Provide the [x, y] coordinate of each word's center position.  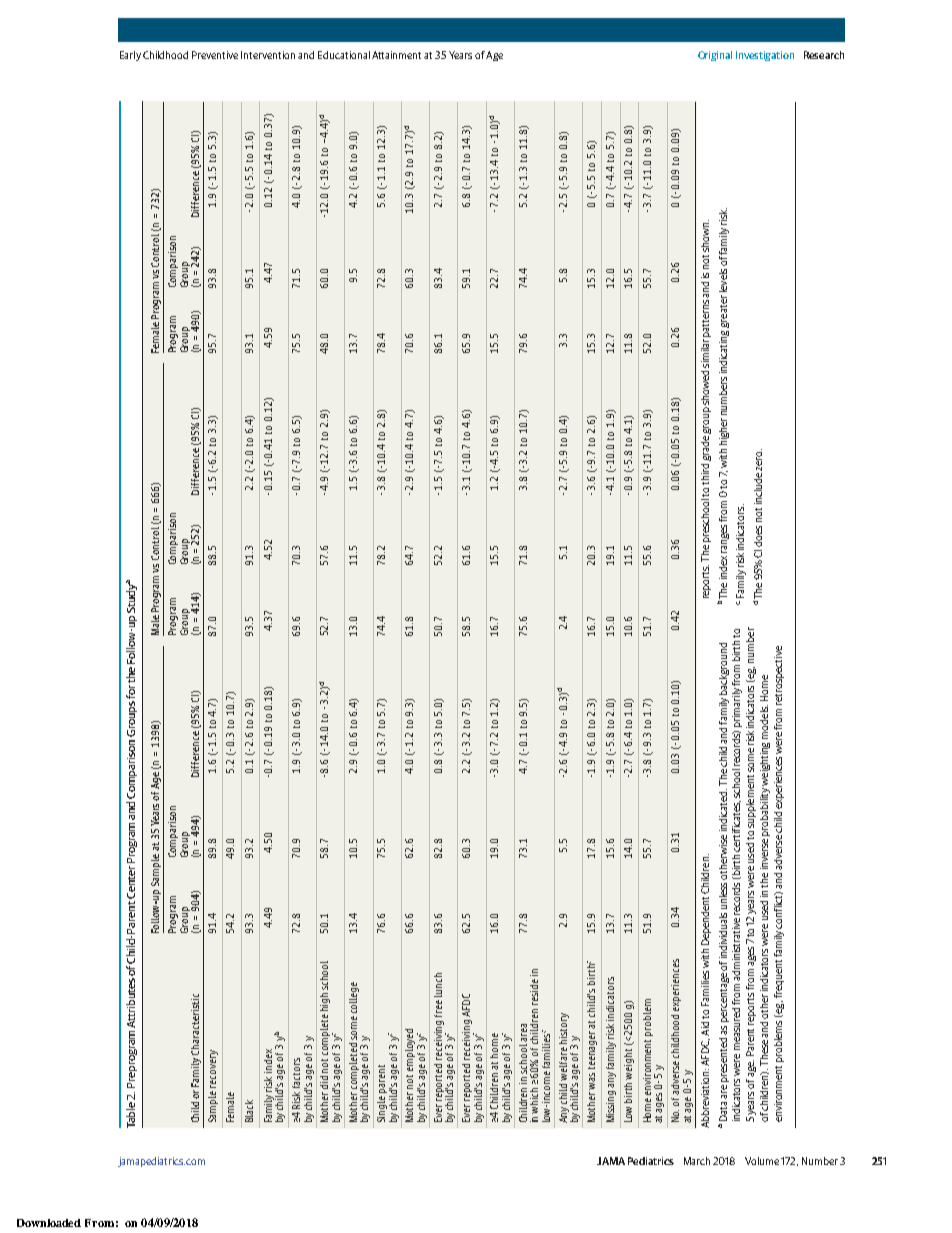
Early [130, 56]
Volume [762, 1161]
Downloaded [49, 1223]
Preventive [215, 55]
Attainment [396, 55]
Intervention [268, 55]
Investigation [765, 56]
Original [715, 56]
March [697, 1161]
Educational [344, 55]
